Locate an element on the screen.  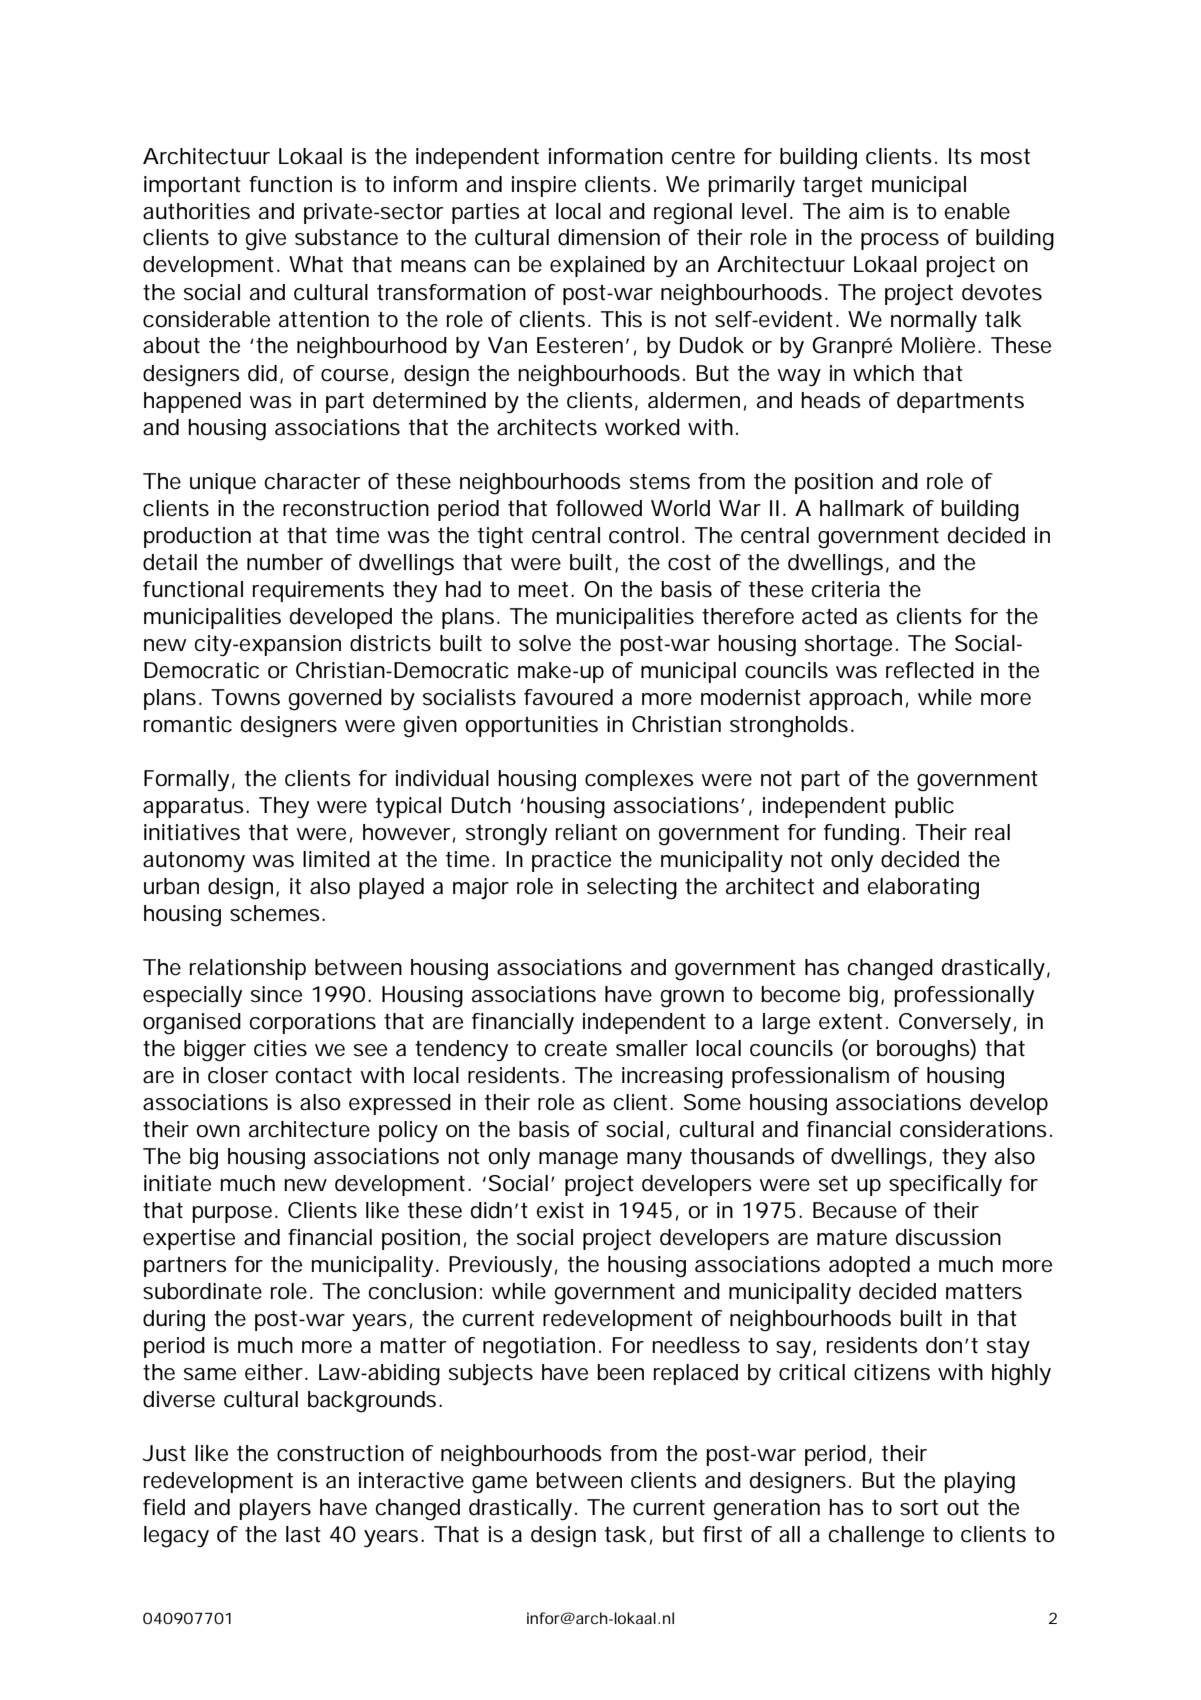
requirements is located at coordinates (318, 591).
